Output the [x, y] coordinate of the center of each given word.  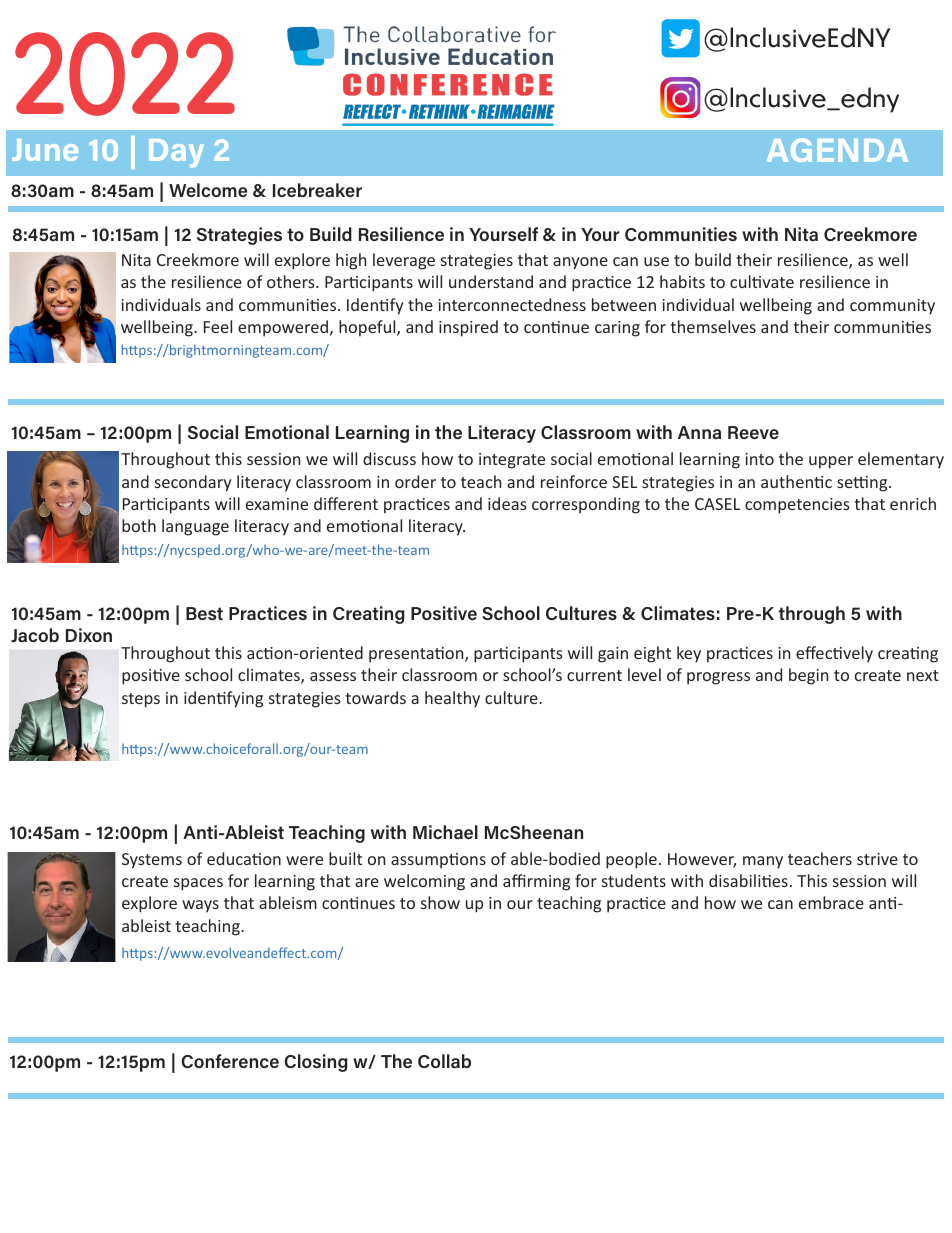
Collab [444, 1061]
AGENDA [837, 150]
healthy [452, 699]
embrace [831, 902]
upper [831, 462]
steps [141, 700]
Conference [230, 1061]
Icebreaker [317, 190]
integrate [512, 461]
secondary [193, 483]
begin [808, 676]
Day [176, 153]
